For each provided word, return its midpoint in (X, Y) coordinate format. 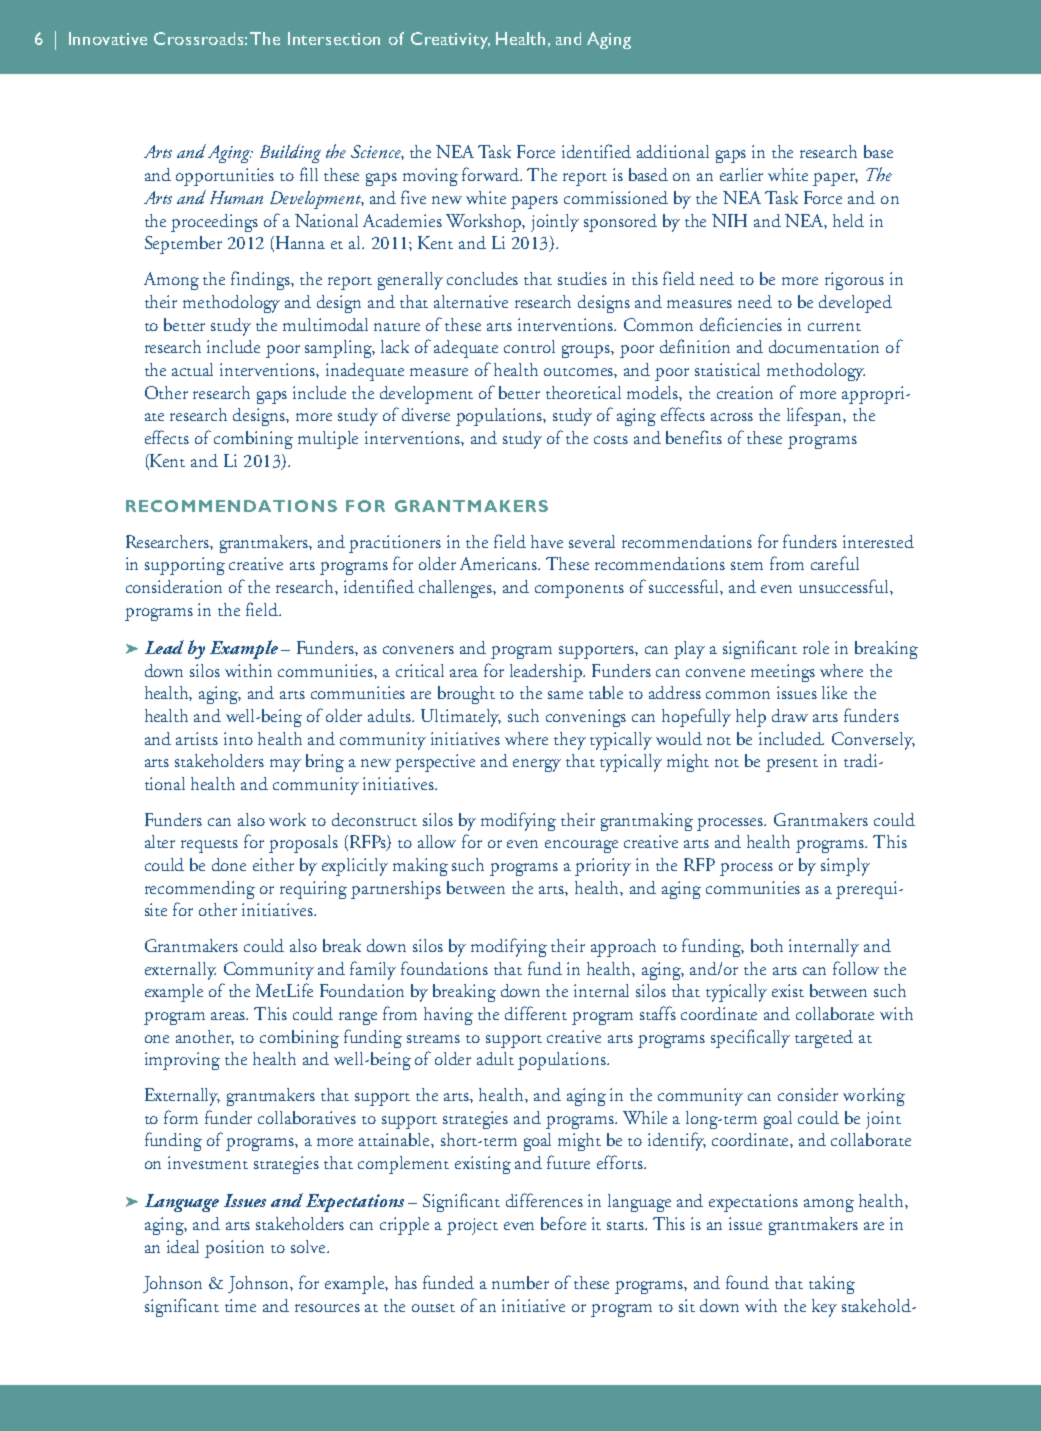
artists (197, 738)
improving (182, 1061)
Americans (500, 563)
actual (192, 369)
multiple (328, 440)
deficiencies (741, 324)
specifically (750, 1038)
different (536, 1013)
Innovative (108, 38)
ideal (183, 1246)
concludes (482, 278)
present (792, 765)
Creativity (450, 40)
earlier (741, 174)
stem (747, 566)
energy (537, 765)
